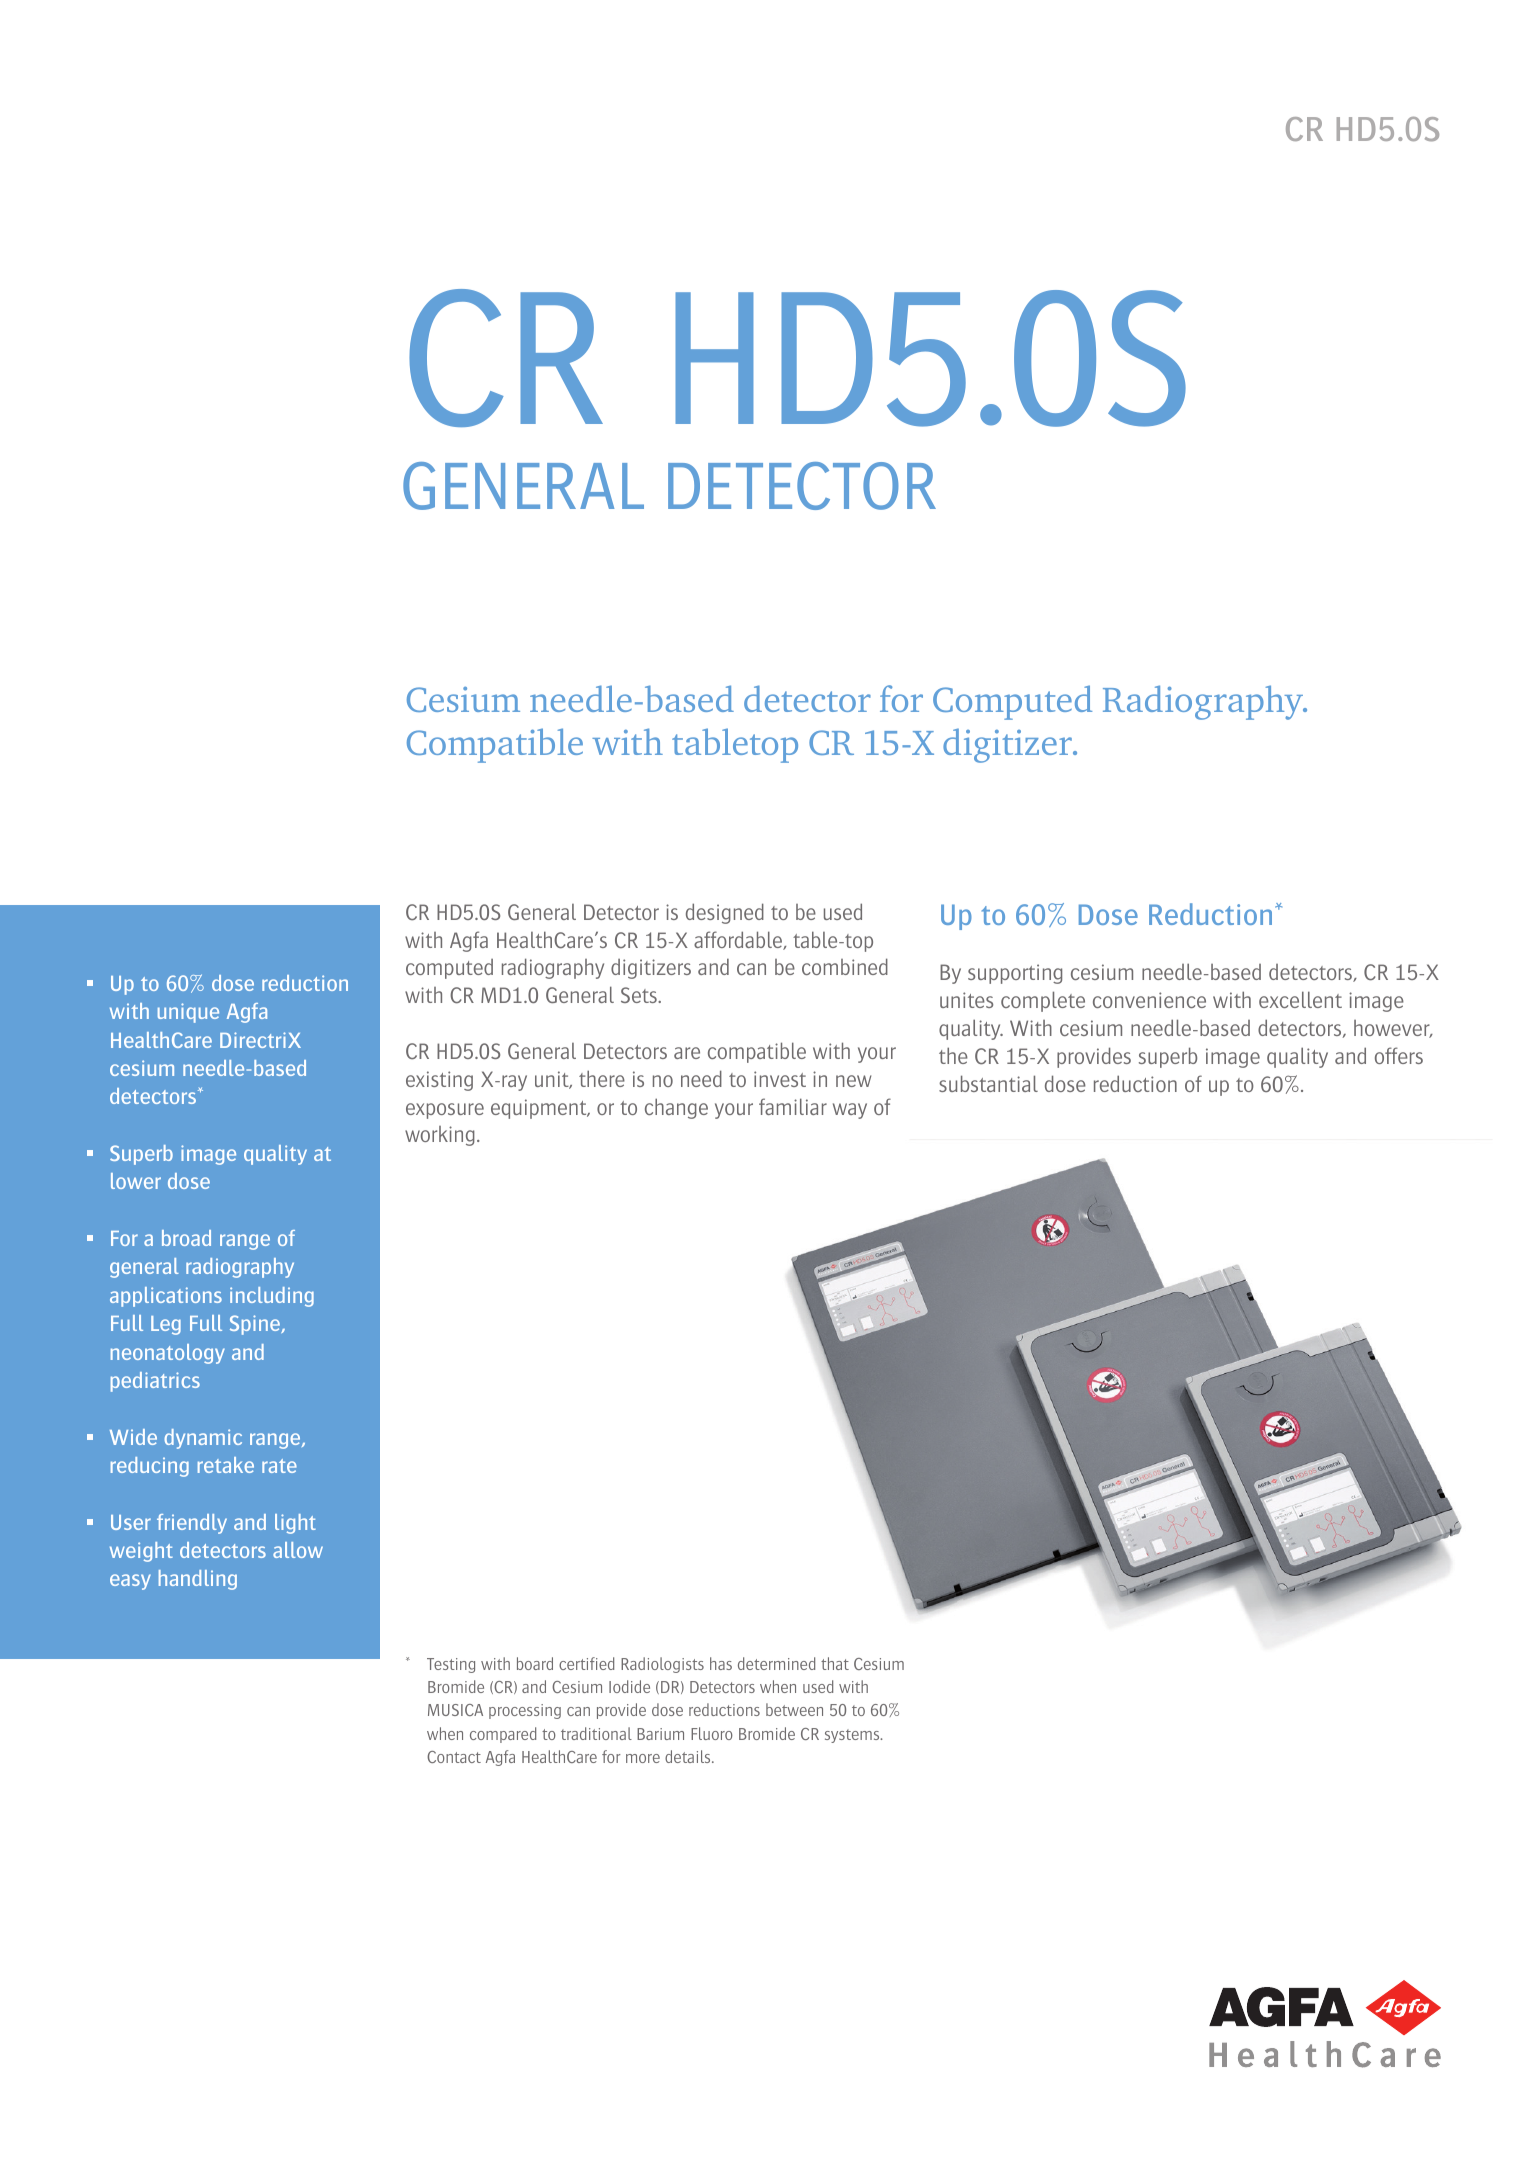 This image has width=1534, height=2170. I want to click on way, so click(850, 1111).
